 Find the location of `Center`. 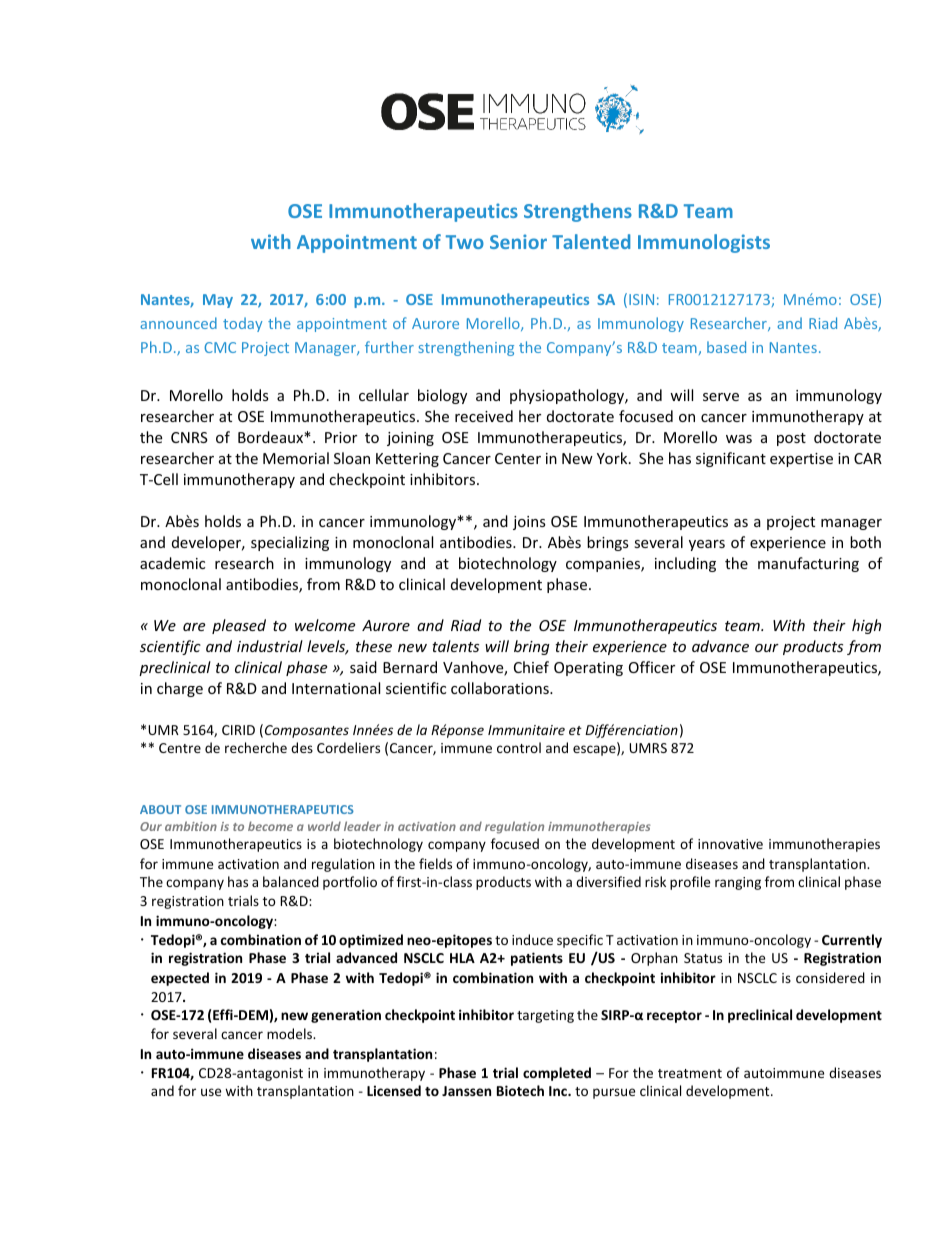

Center is located at coordinates (518, 458).
